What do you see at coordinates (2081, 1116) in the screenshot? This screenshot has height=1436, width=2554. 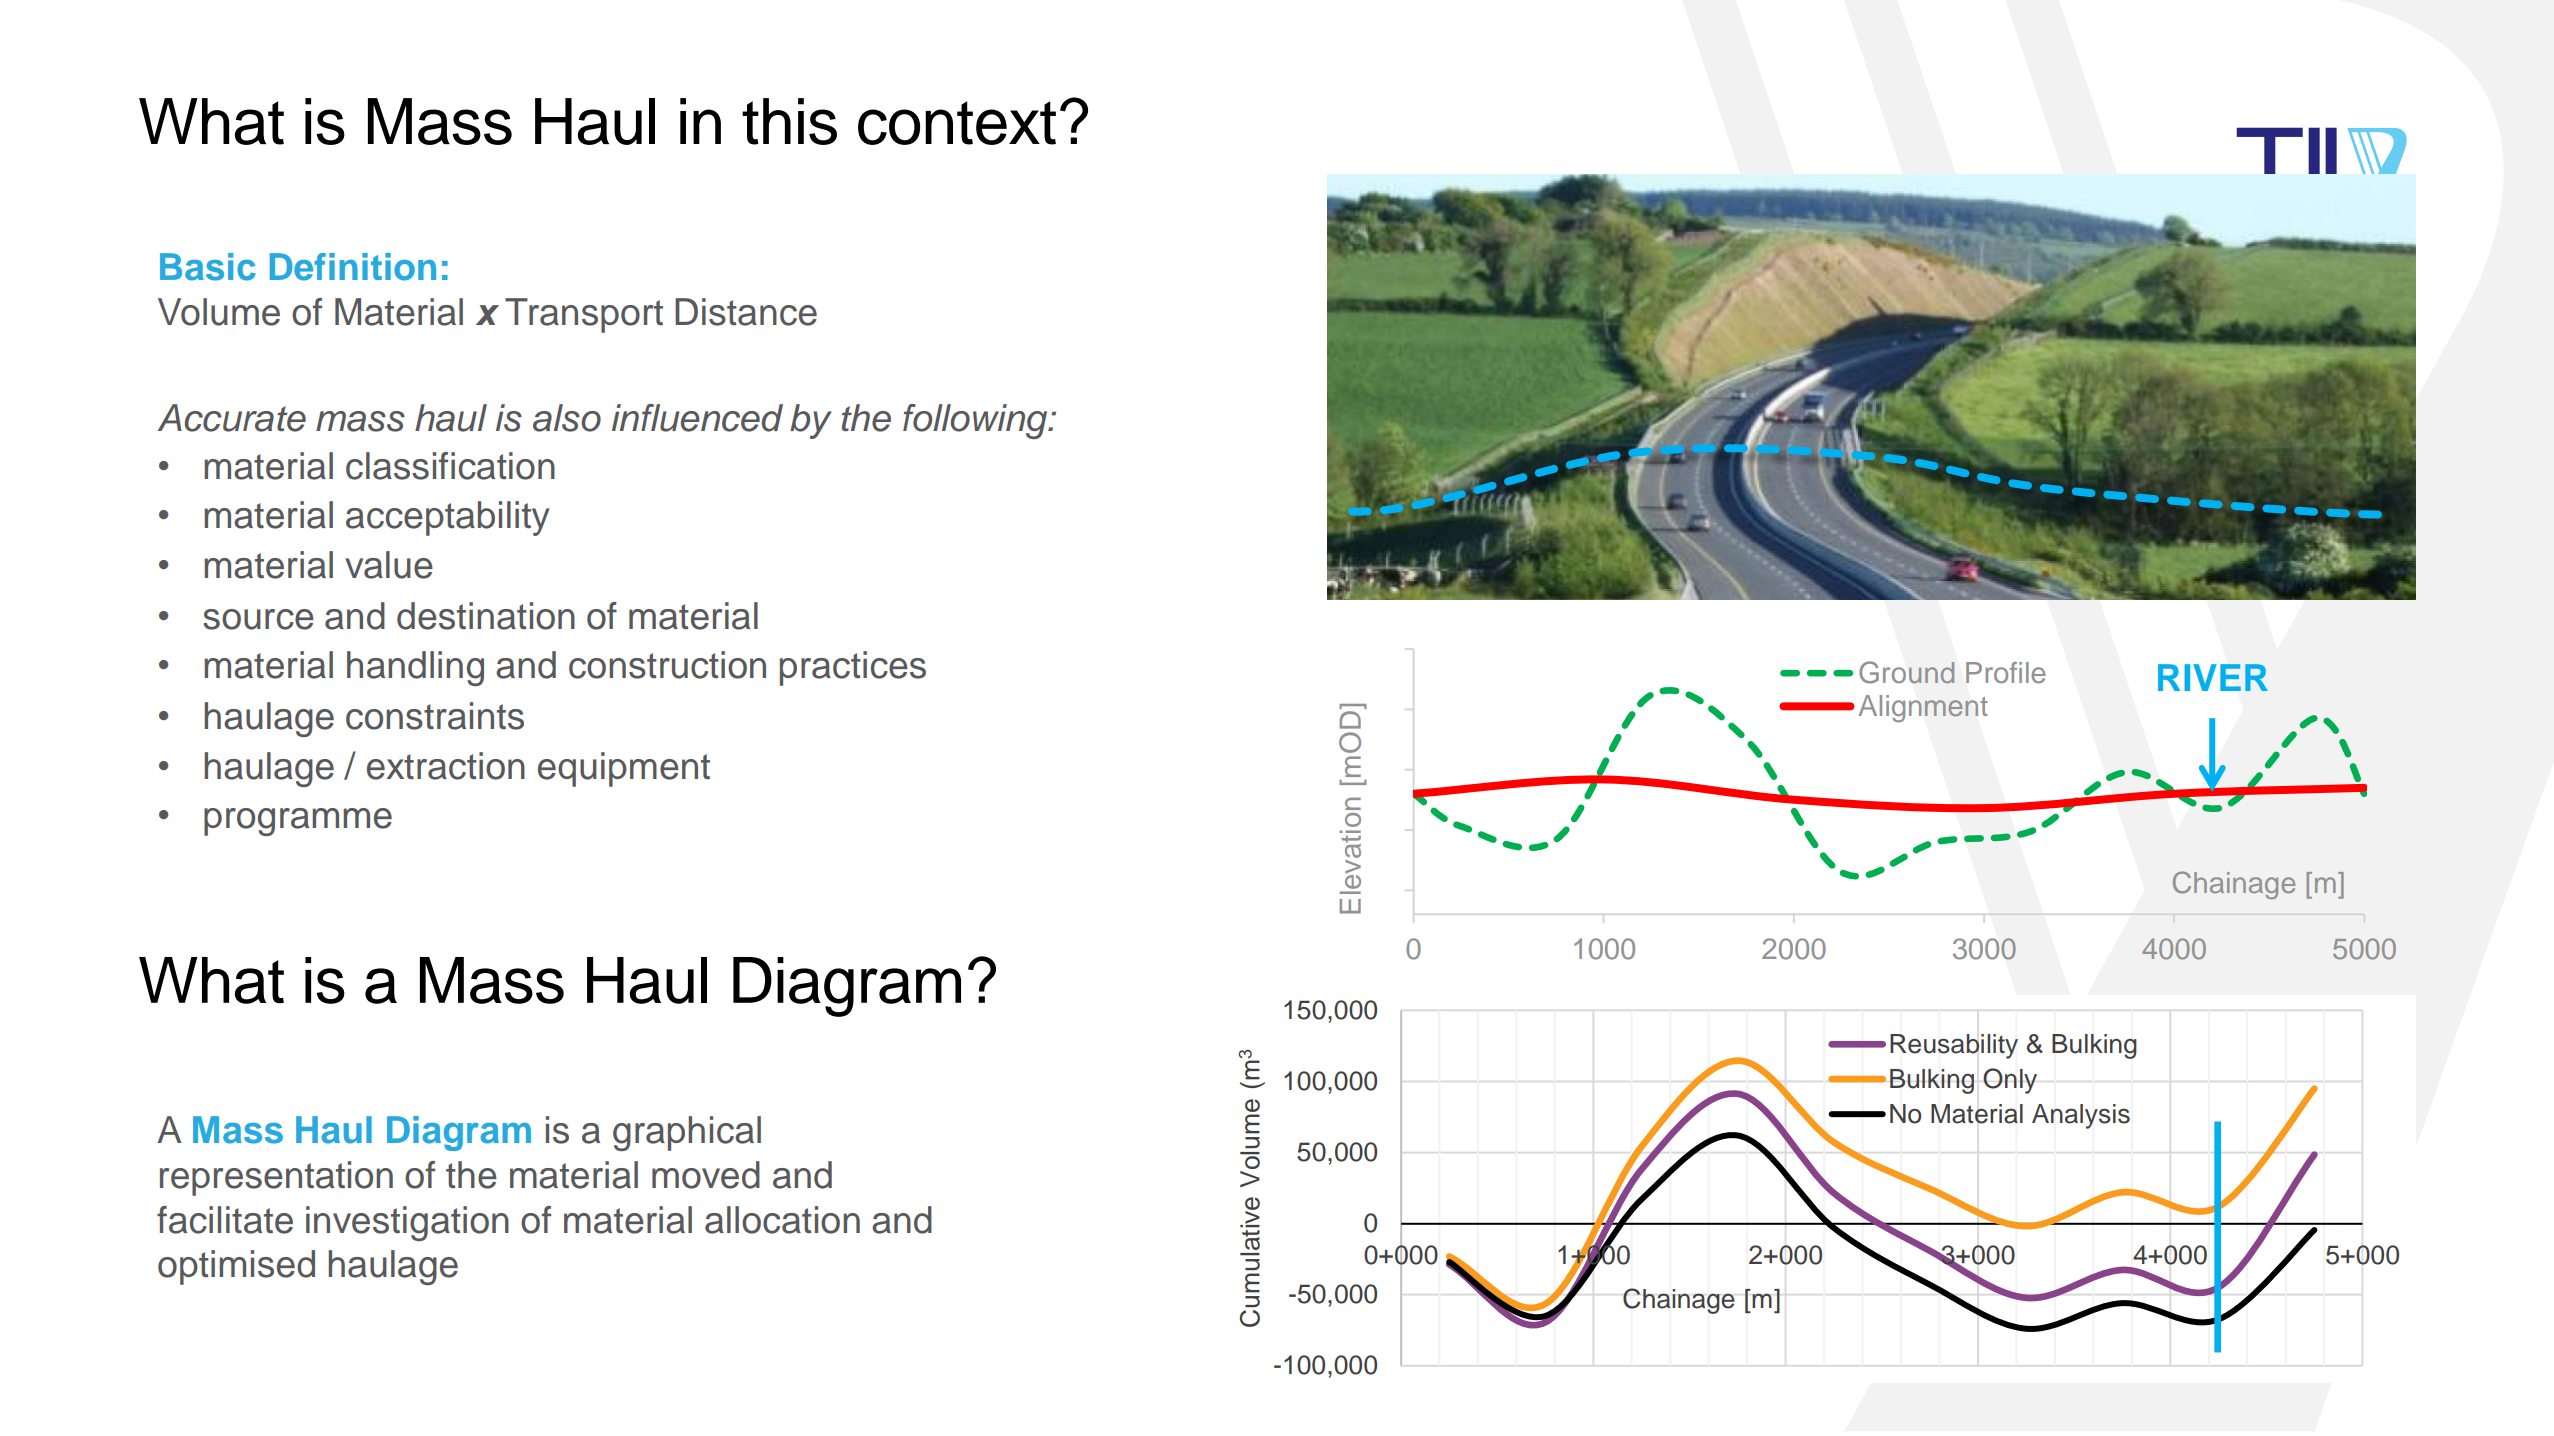 I see `Analysis` at bounding box center [2081, 1116].
